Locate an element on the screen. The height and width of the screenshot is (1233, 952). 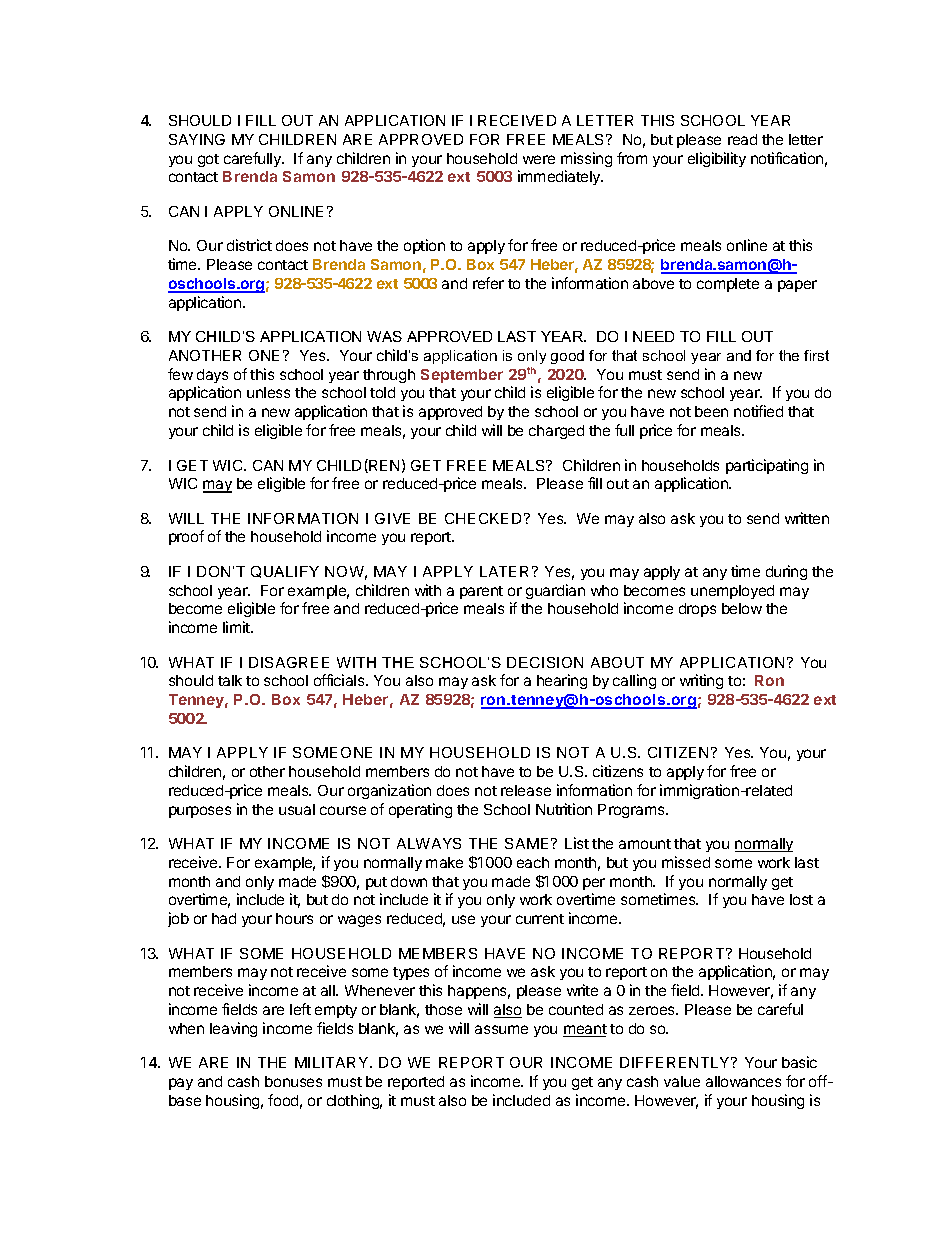
eligibility is located at coordinates (717, 159).
